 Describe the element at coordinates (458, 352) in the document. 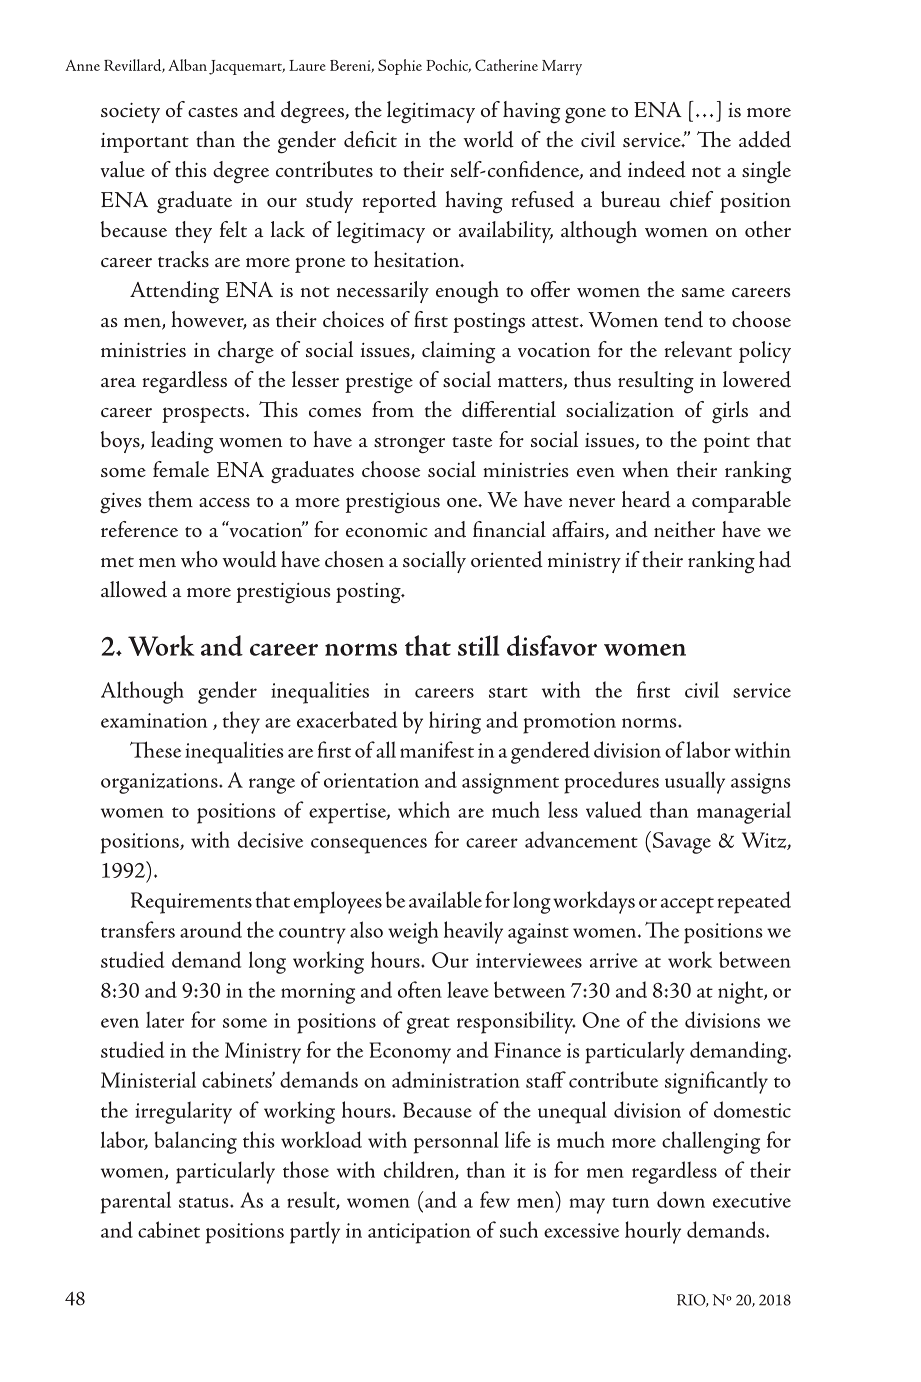

I see `claiming` at that location.
